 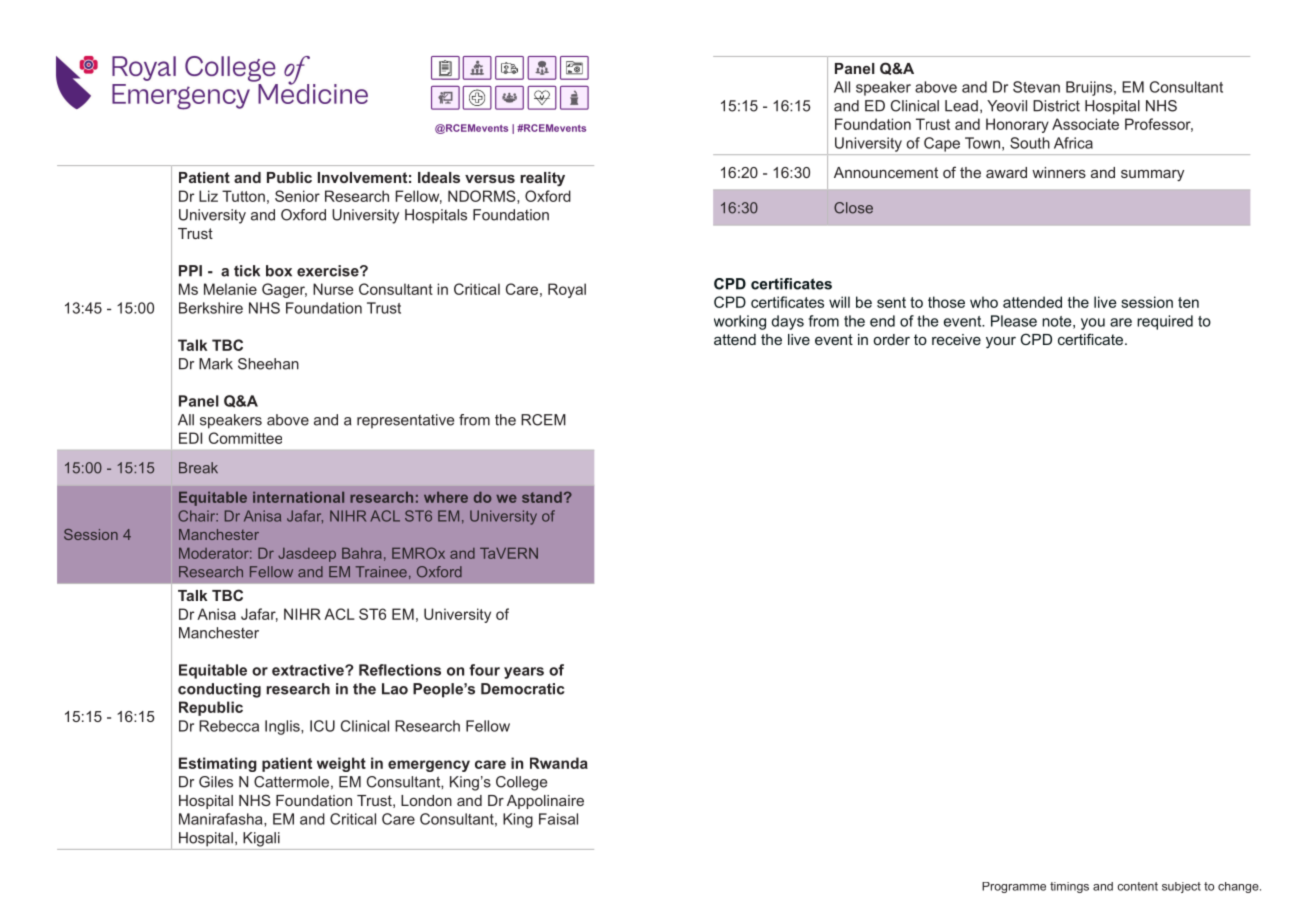 I want to click on Associate, so click(x=1085, y=124).
